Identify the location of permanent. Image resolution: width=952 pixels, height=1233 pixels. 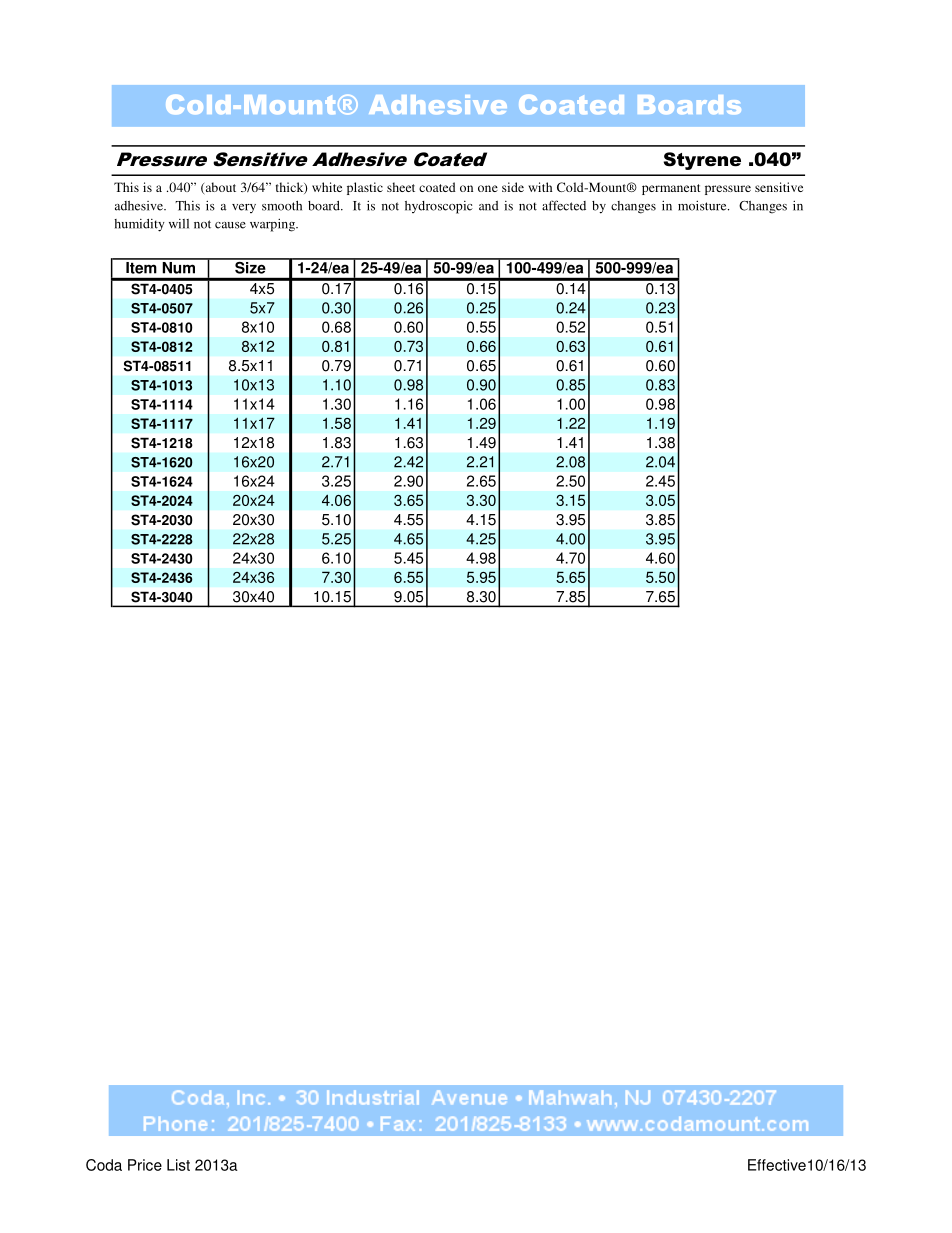
(671, 189).
